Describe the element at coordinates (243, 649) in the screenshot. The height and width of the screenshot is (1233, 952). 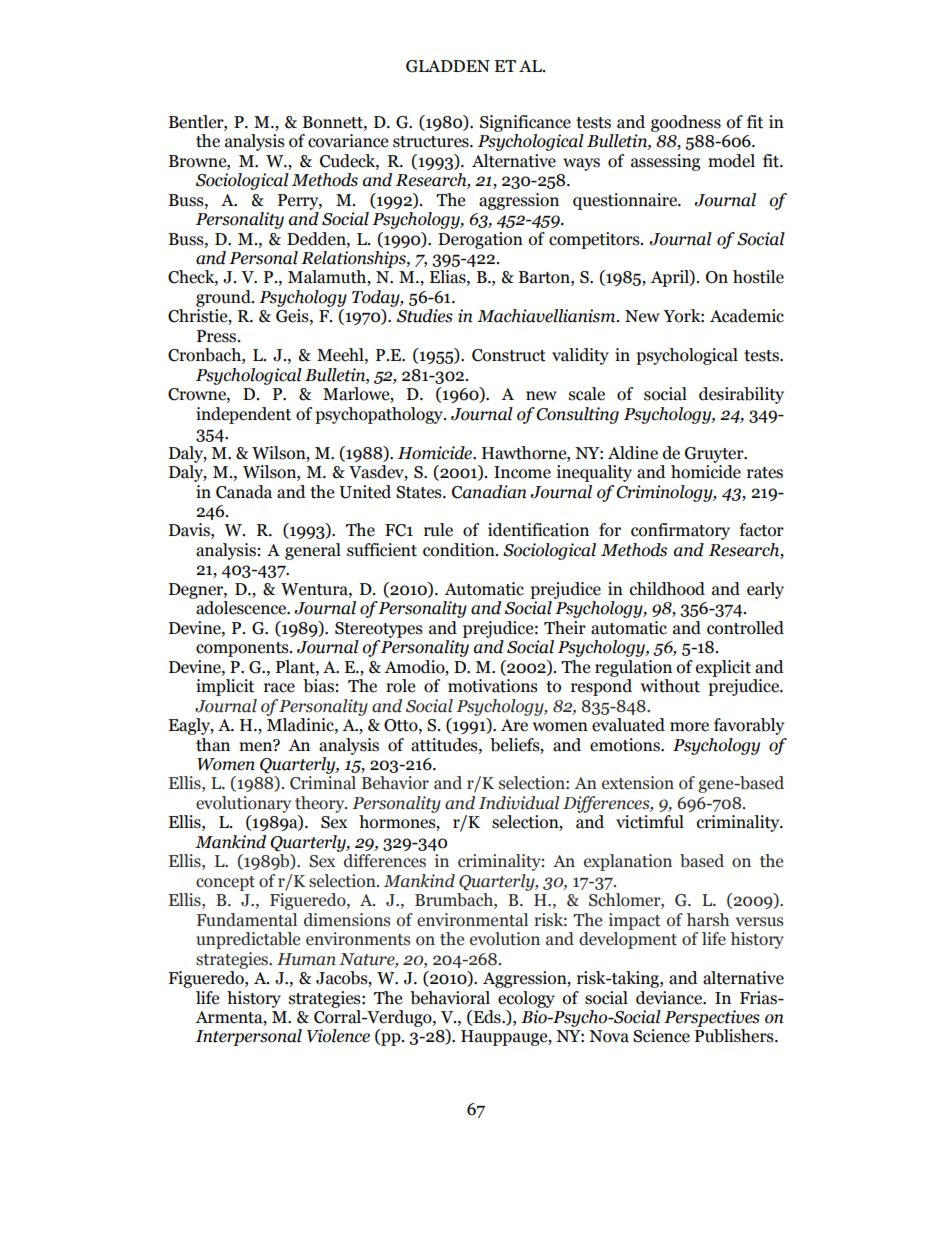
I see `components` at that location.
